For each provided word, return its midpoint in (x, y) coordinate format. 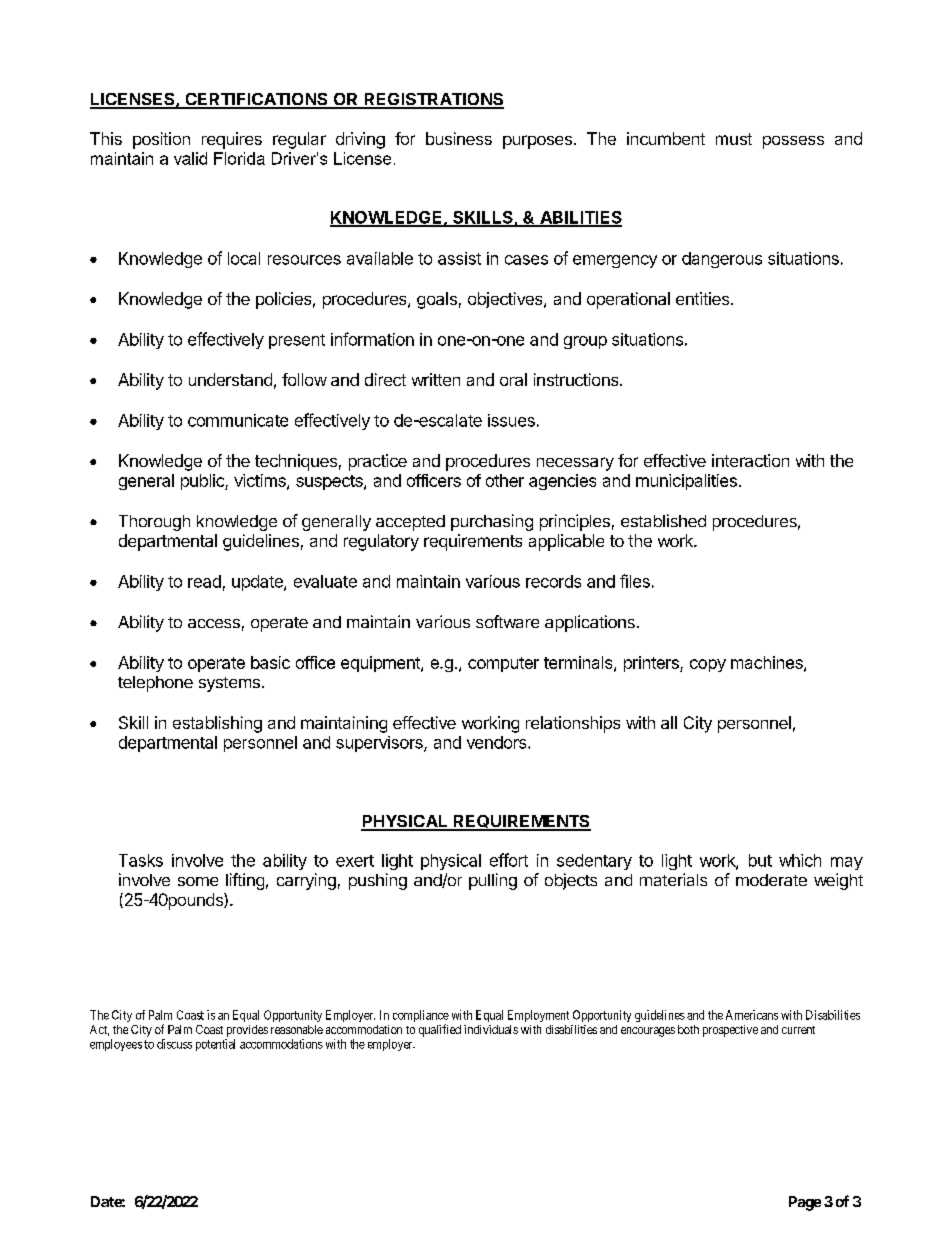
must (734, 139)
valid (190, 158)
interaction (750, 460)
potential (215, 1045)
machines (768, 663)
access (214, 623)
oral (513, 379)
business (459, 138)
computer (503, 664)
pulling (493, 881)
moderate (771, 880)
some (198, 881)
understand (230, 379)
